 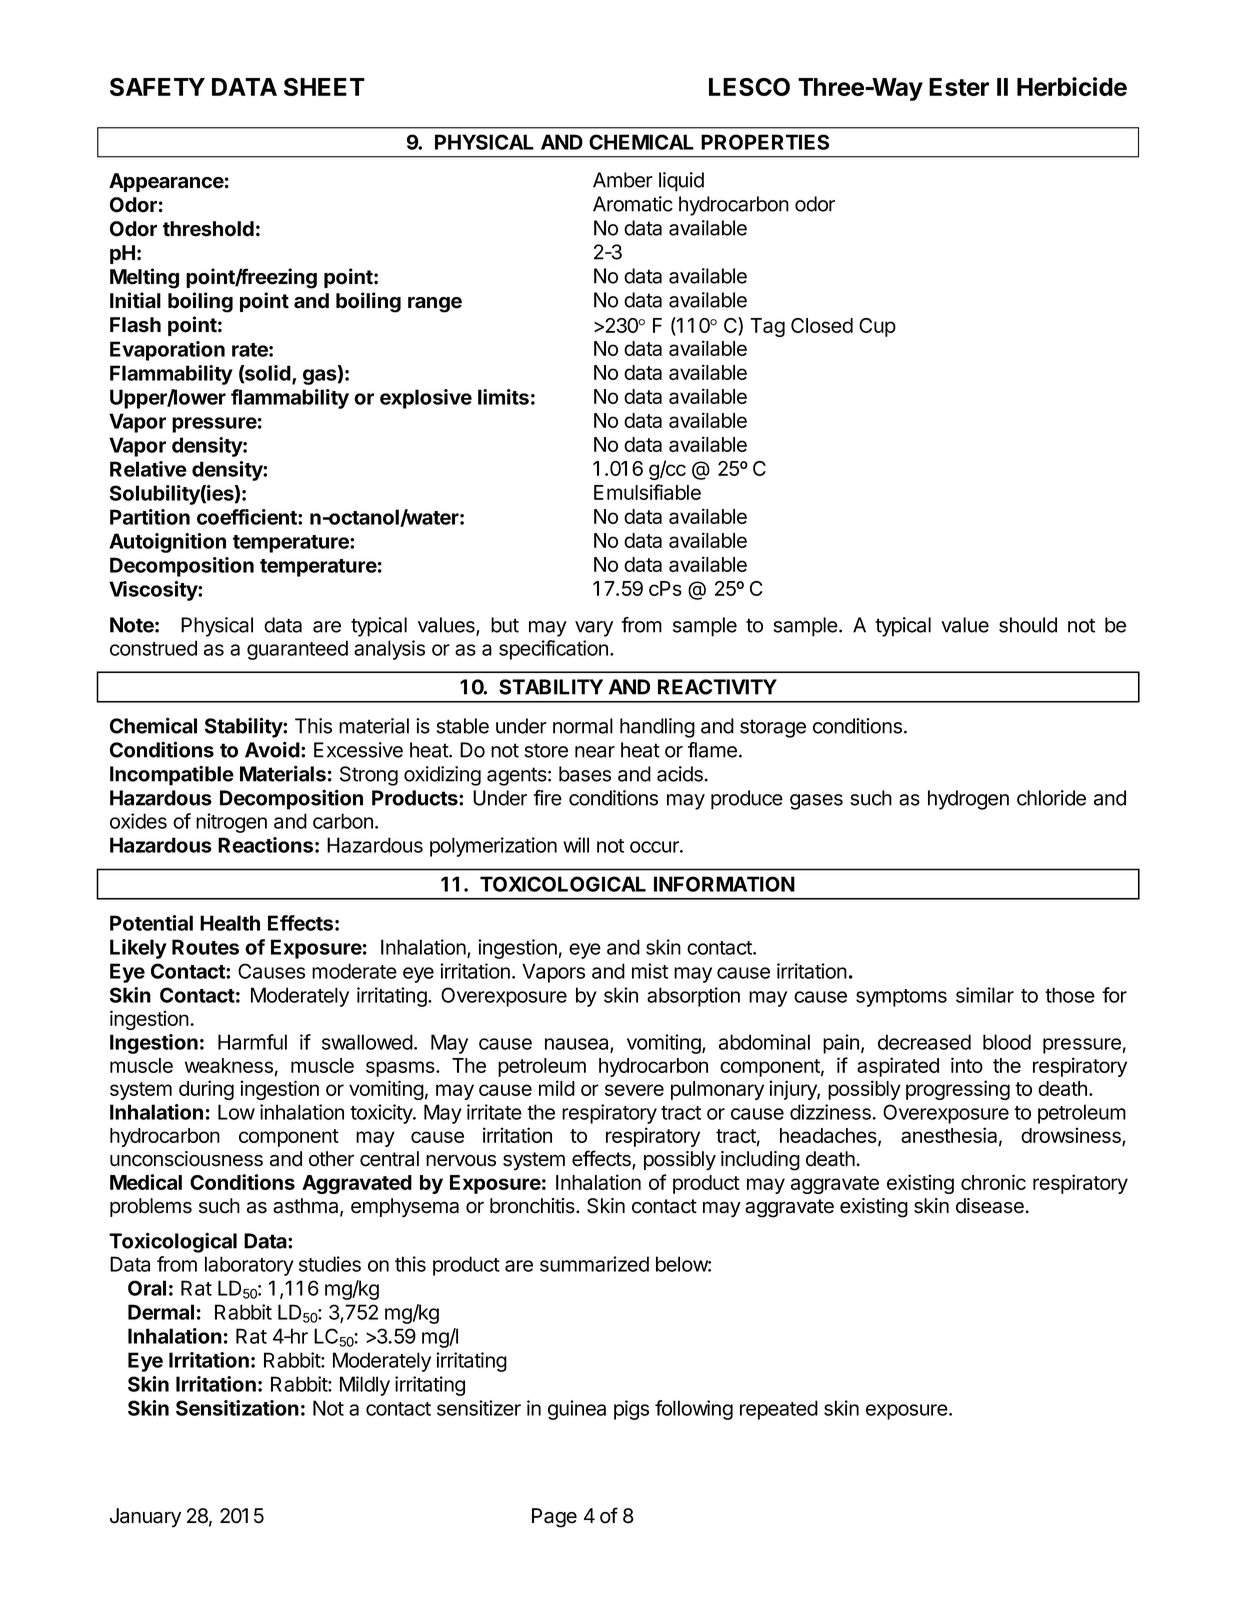 I want to click on Relative, so click(x=148, y=469).
